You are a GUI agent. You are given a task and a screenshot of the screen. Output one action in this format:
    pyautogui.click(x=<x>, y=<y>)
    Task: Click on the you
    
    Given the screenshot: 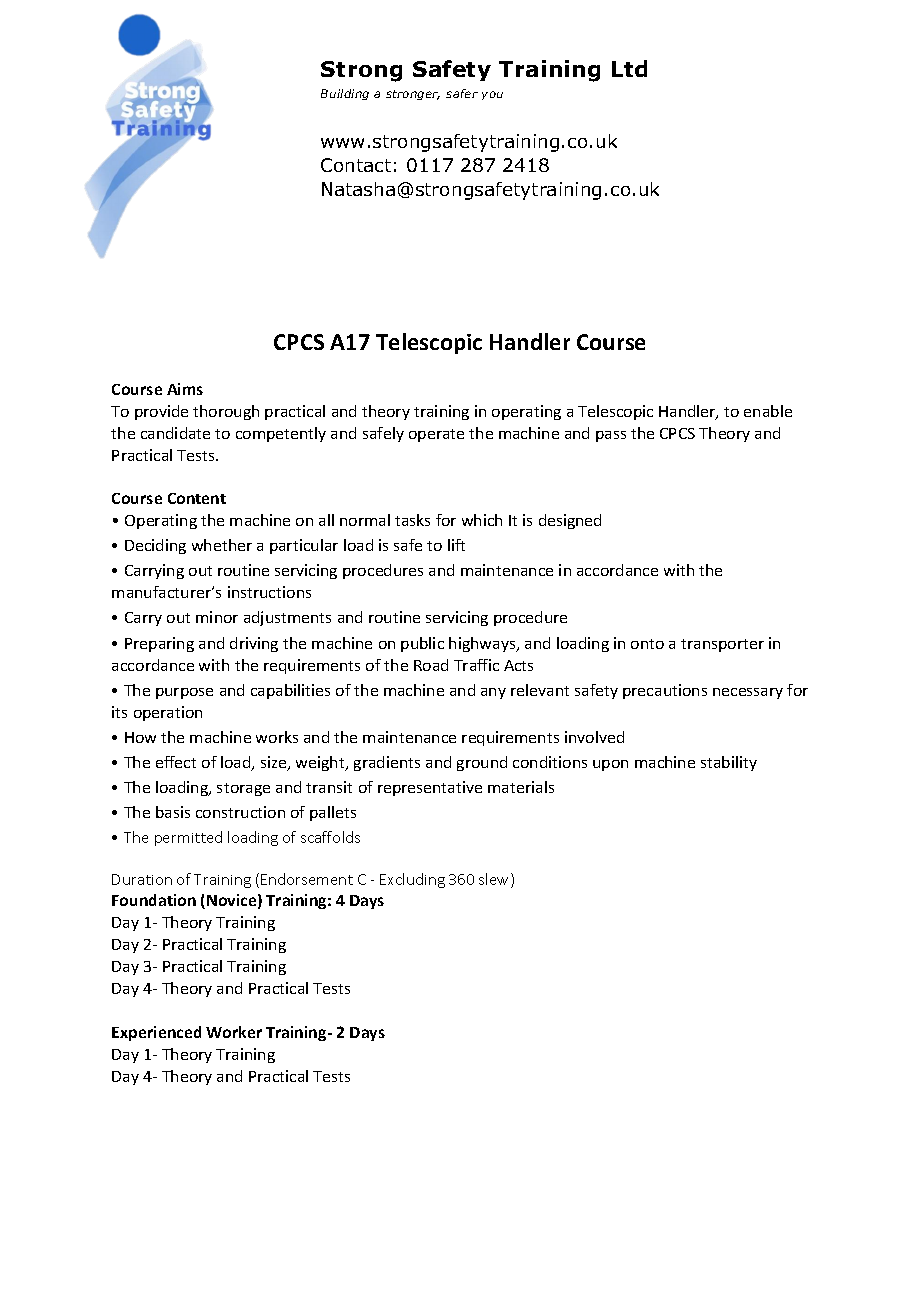 What is the action you would take?
    pyautogui.click(x=492, y=95)
